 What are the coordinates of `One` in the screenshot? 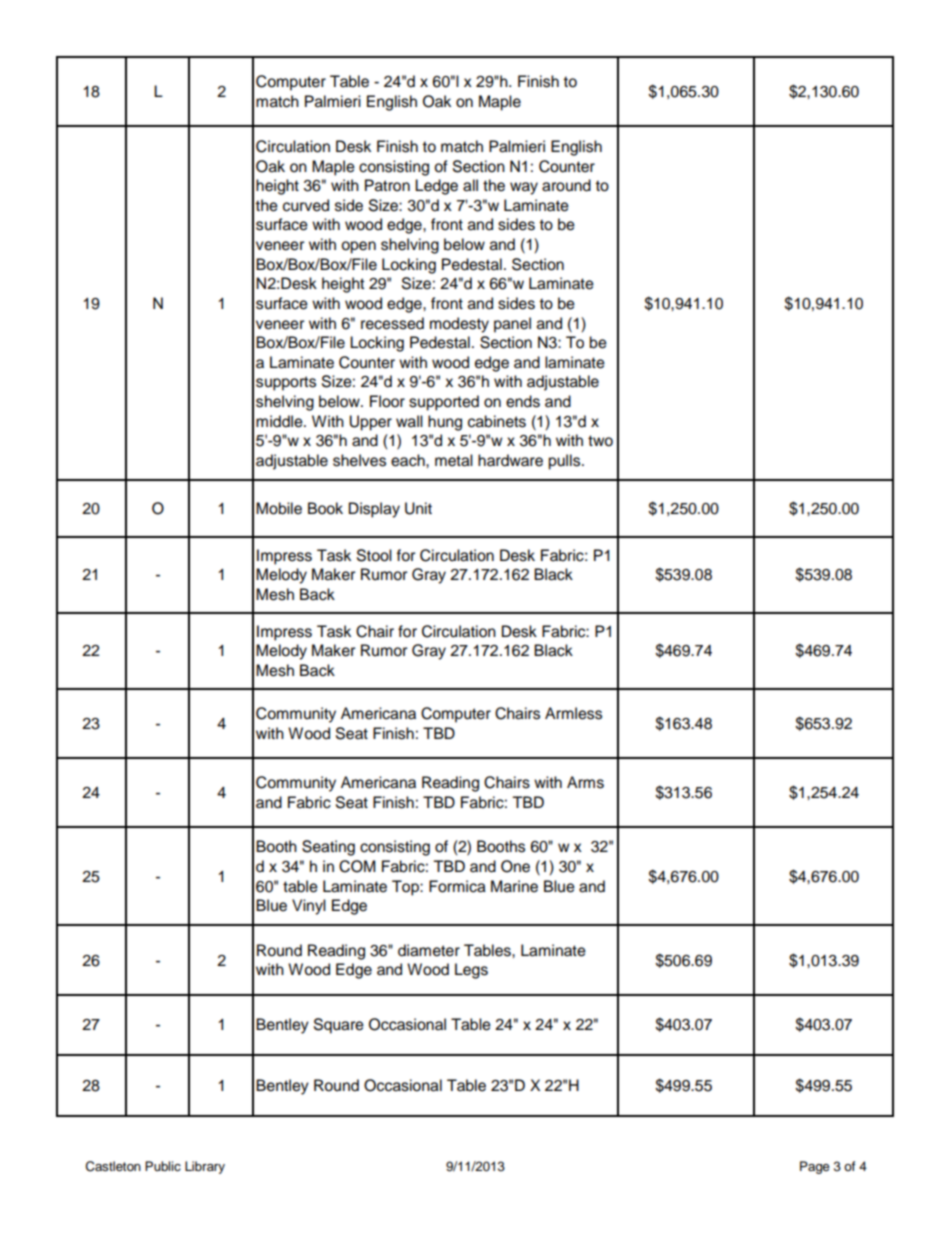 It's located at (515, 866).
